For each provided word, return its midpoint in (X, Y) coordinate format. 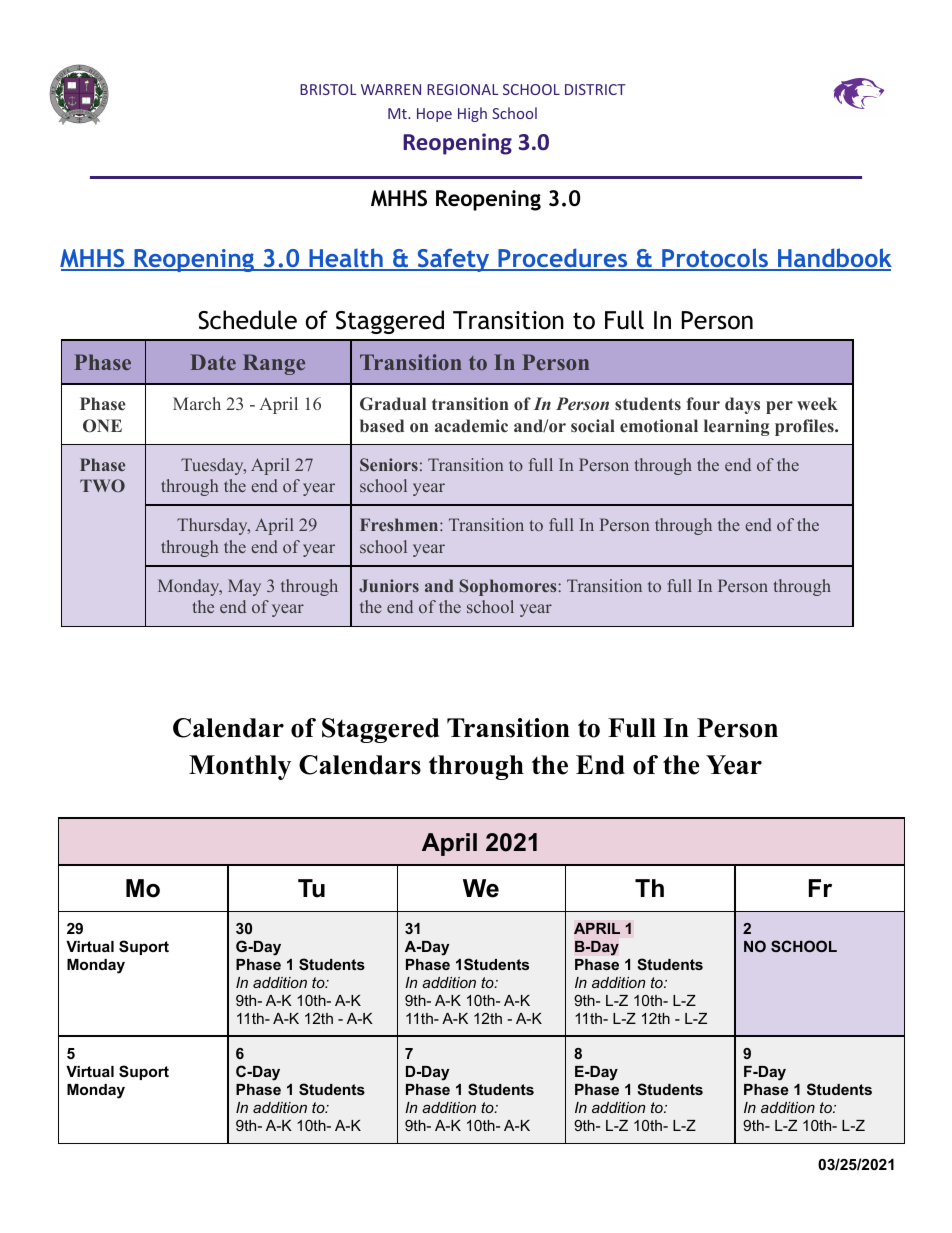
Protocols (715, 259)
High (472, 114)
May (244, 587)
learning (736, 427)
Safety (453, 260)
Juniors (389, 585)
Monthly (240, 767)
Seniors (389, 464)
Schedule (247, 320)
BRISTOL (328, 89)
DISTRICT (595, 89)
